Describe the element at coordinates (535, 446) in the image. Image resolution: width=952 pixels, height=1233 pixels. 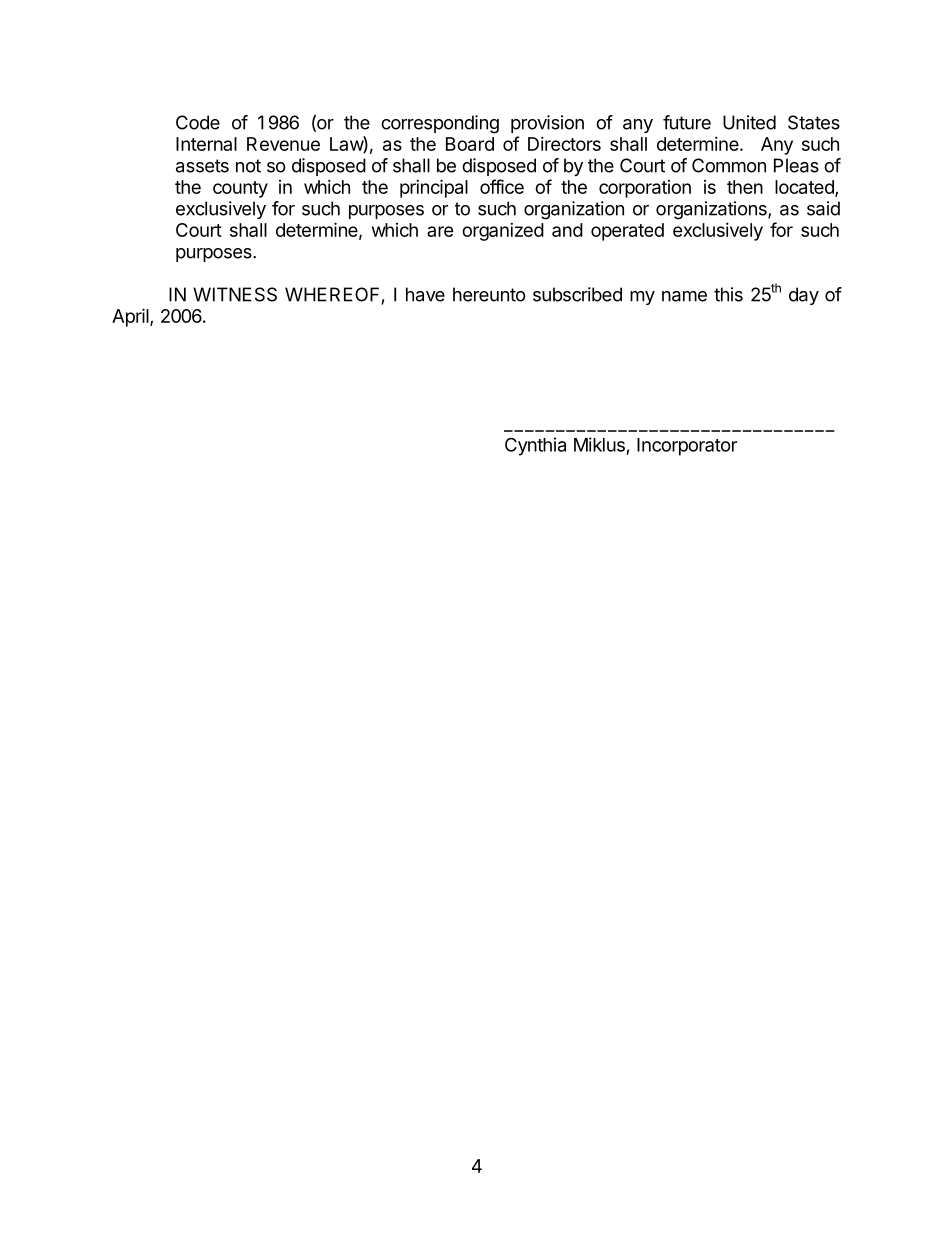
I see `Cynthia` at that location.
